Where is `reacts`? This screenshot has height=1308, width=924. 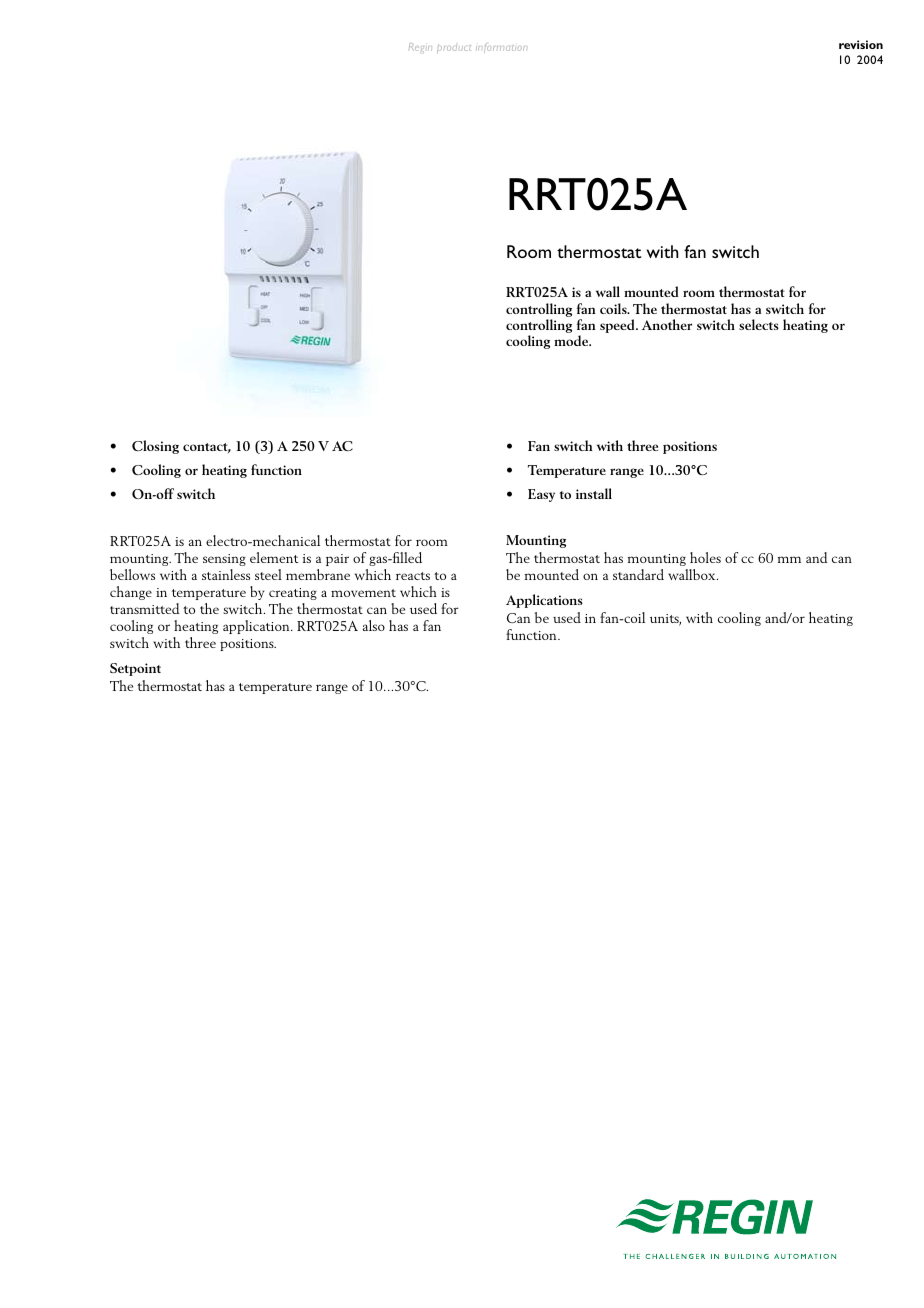
reacts is located at coordinates (413, 576).
